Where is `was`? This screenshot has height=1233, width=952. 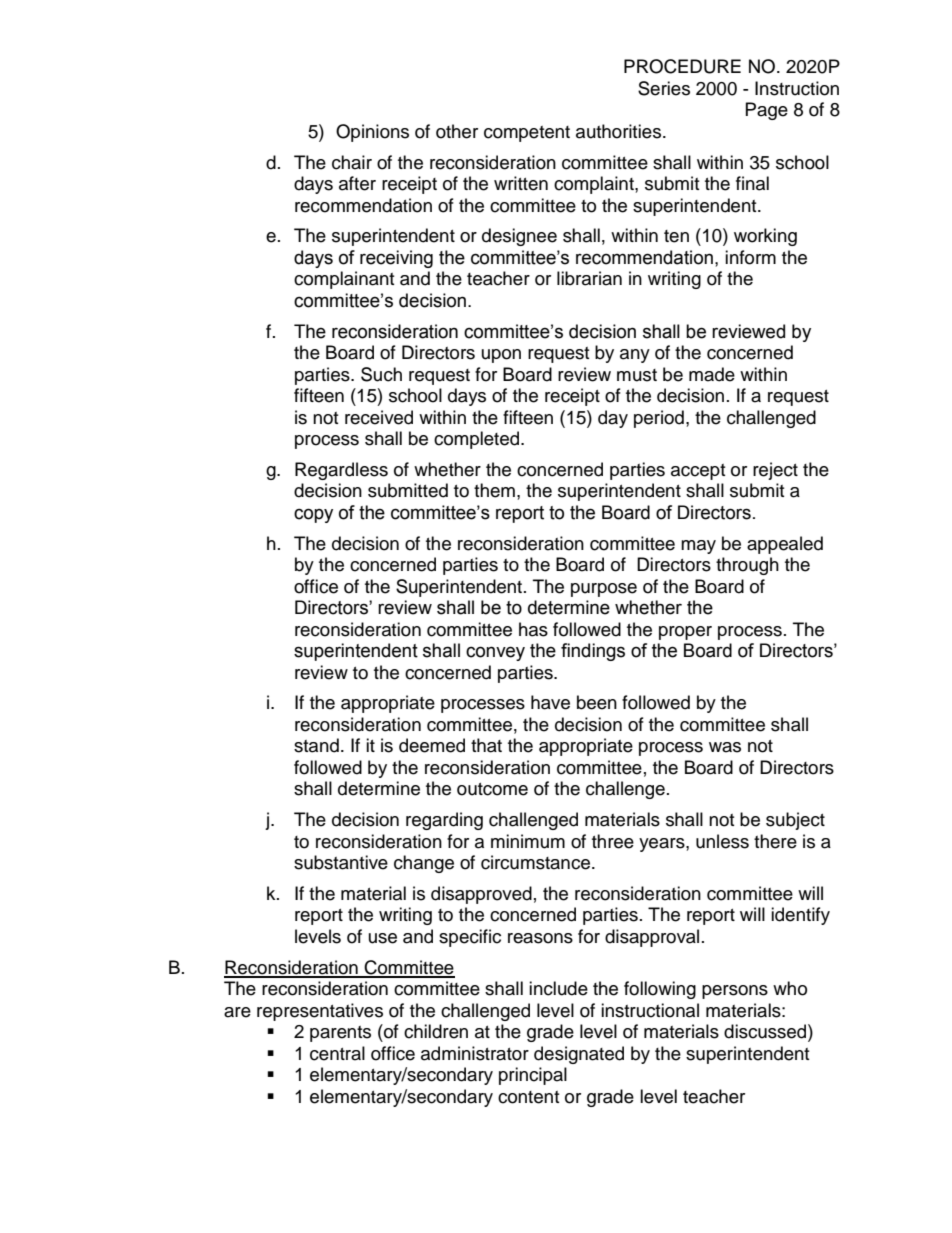 was is located at coordinates (725, 747).
